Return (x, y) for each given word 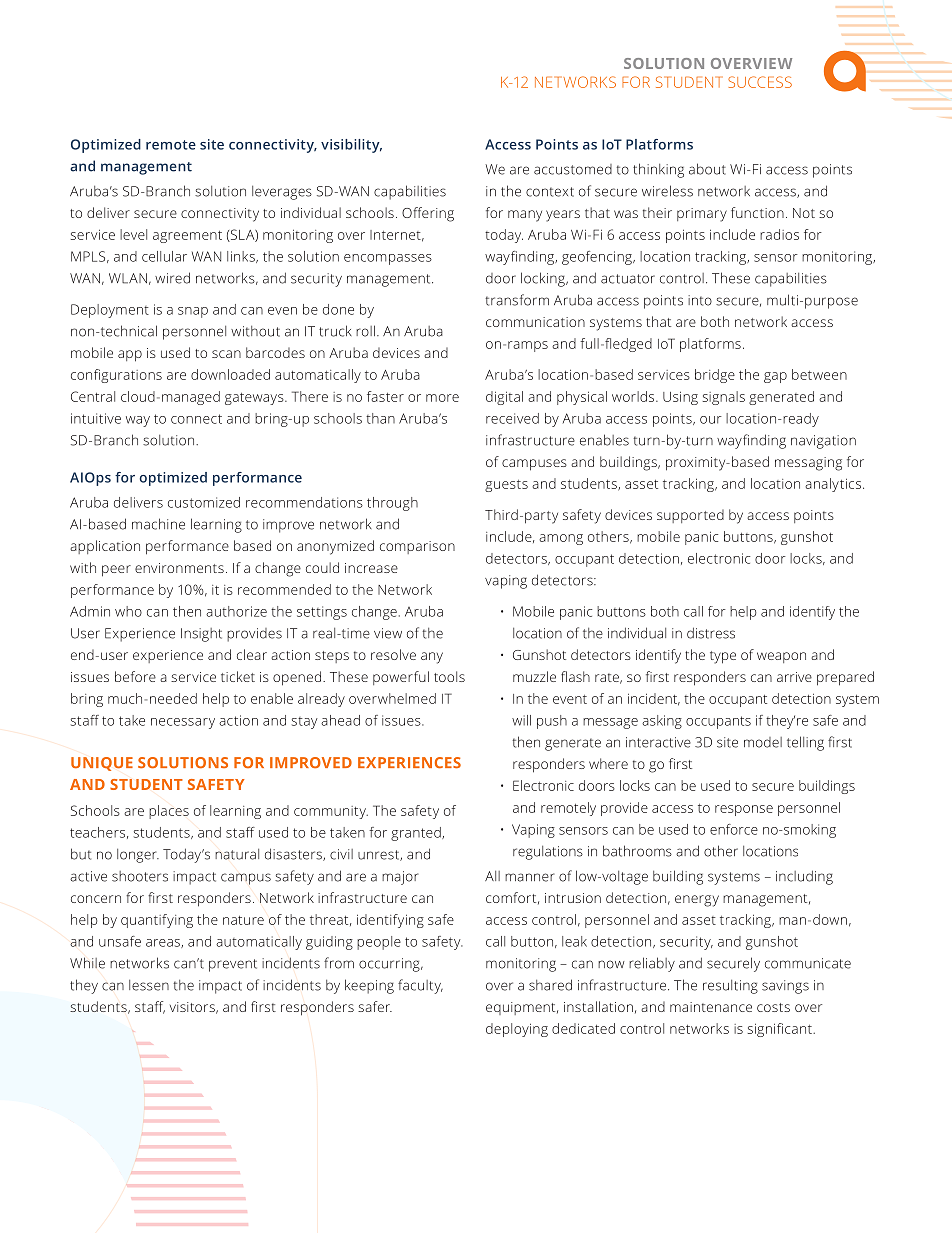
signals (724, 398)
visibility (351, 146)
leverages (282, 193)
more (442, 398)
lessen (149, 985)
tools (449, 676)
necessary (183, 723)
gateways (255, 399)
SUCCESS (760, 82)
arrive (794, 677)
